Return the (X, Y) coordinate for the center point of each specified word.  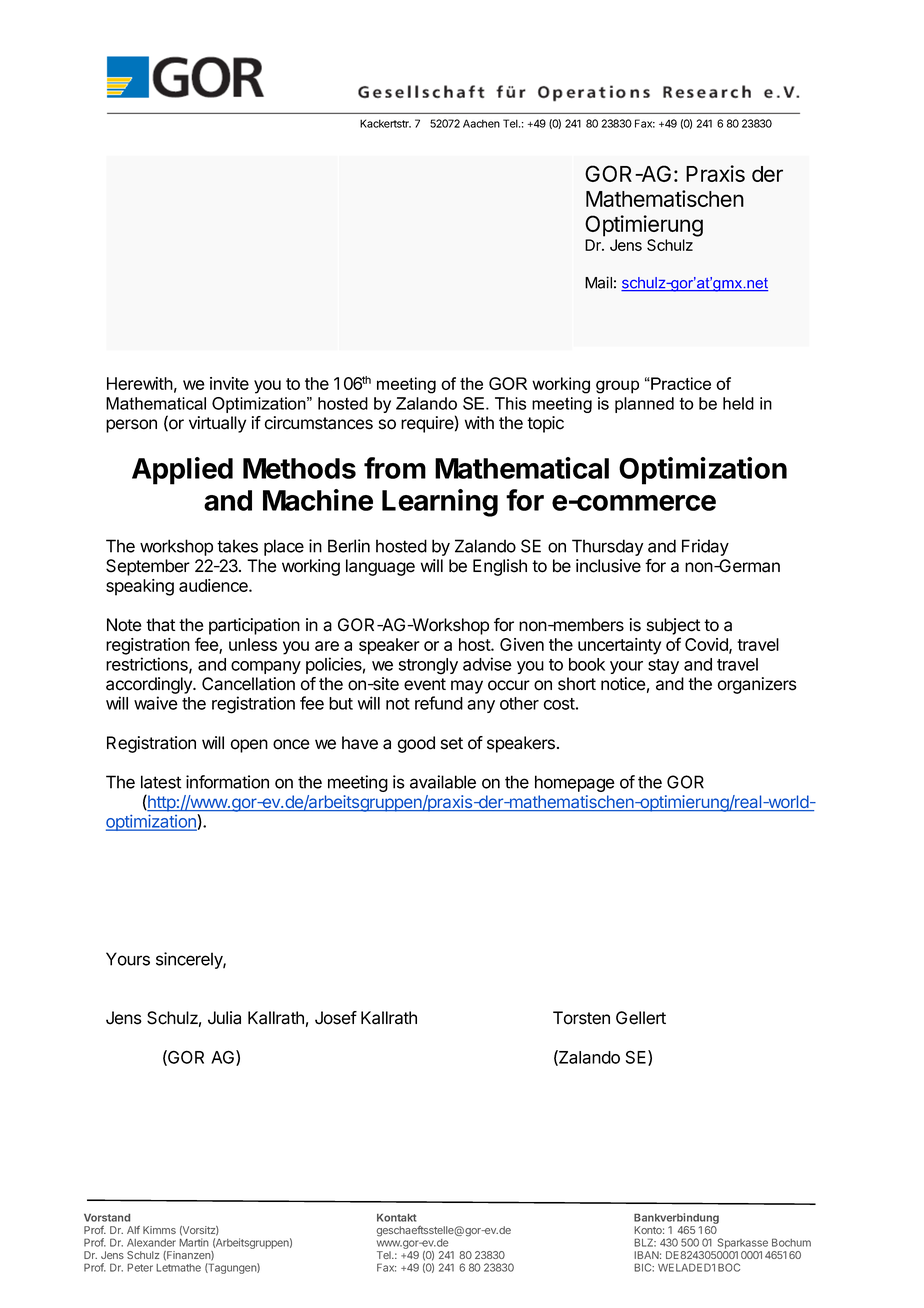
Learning (440, 503)
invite (229, 383)
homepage (575, 783)
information (227, 782)
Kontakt (396, 1217)
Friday (705, 547)
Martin (194, 1242)
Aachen (481, 123)
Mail (598, 282)
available (443, 782)
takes (237, 546)
